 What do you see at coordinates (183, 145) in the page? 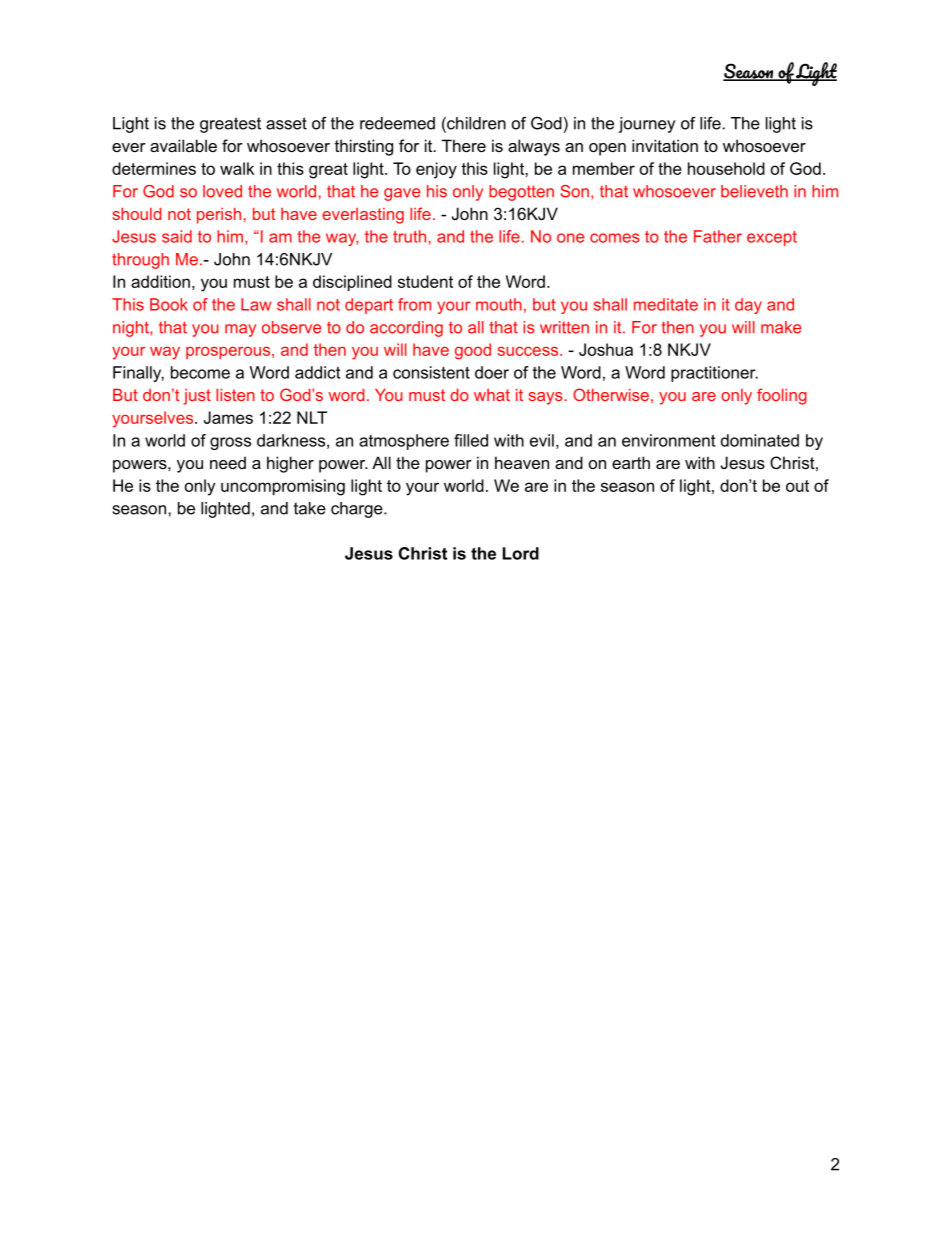
I see `available` at bounding box center [183, 145].
